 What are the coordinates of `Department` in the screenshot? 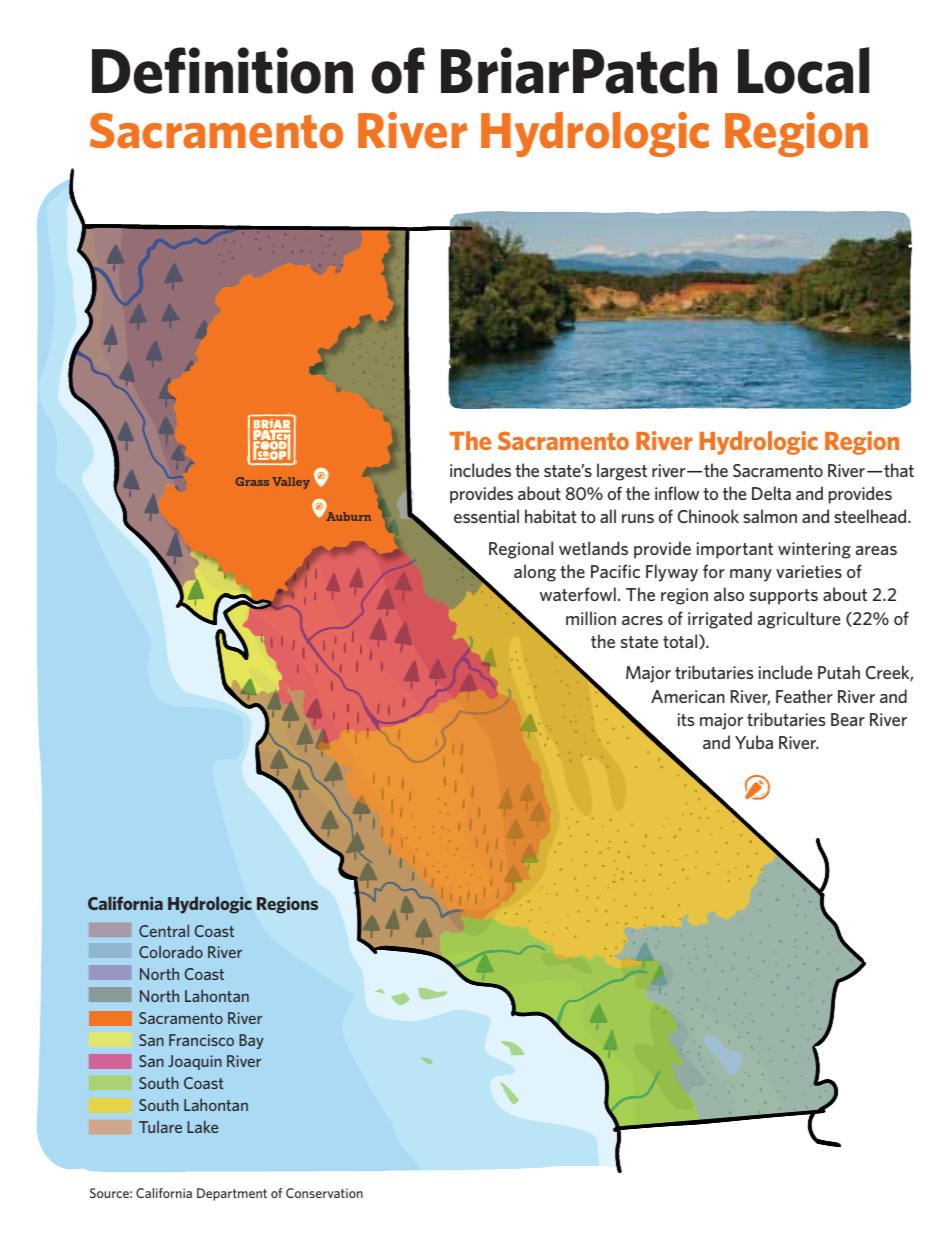 It's located at (232, 1194).
